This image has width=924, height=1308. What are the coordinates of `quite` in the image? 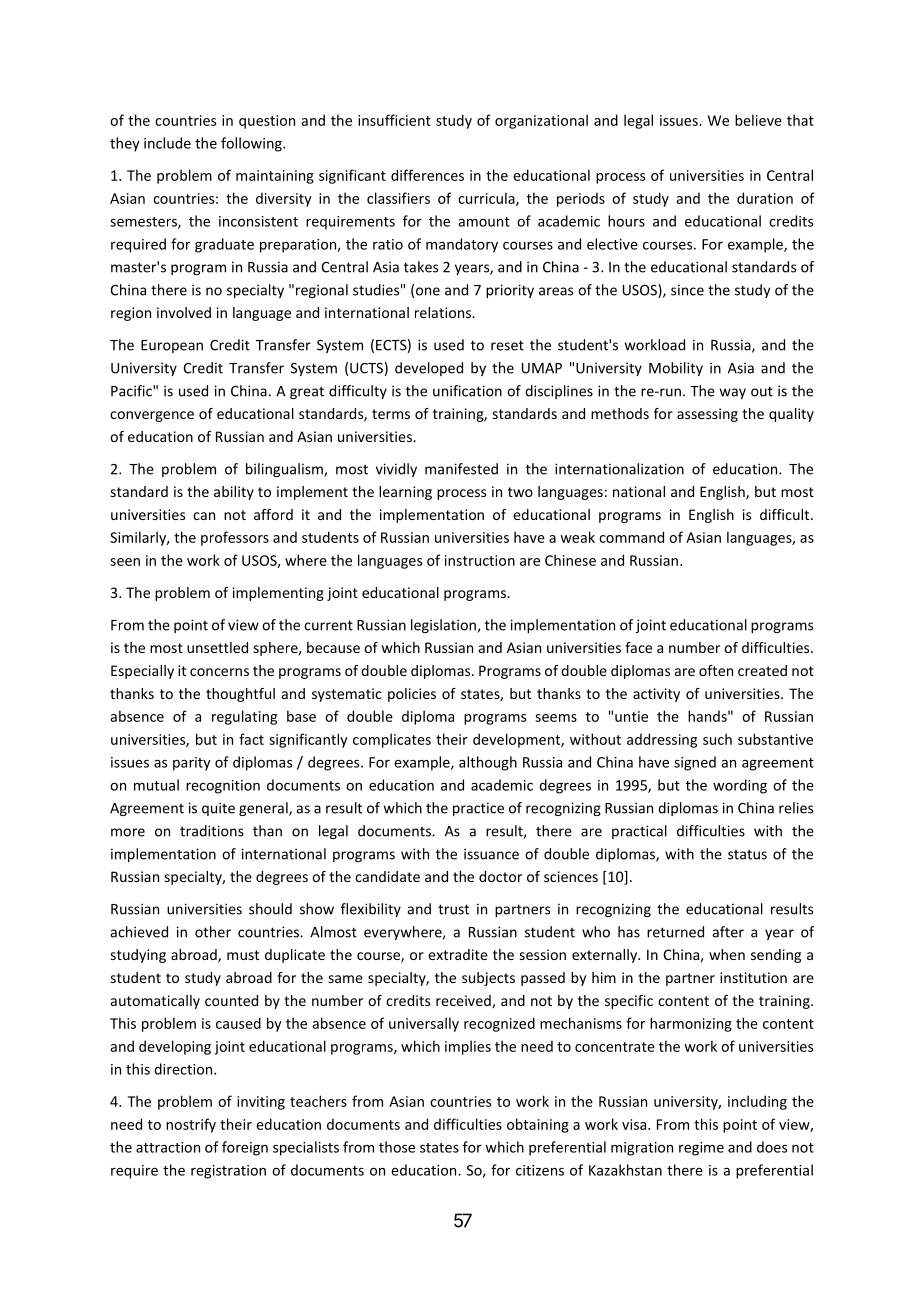 It's located at (218, 809).
